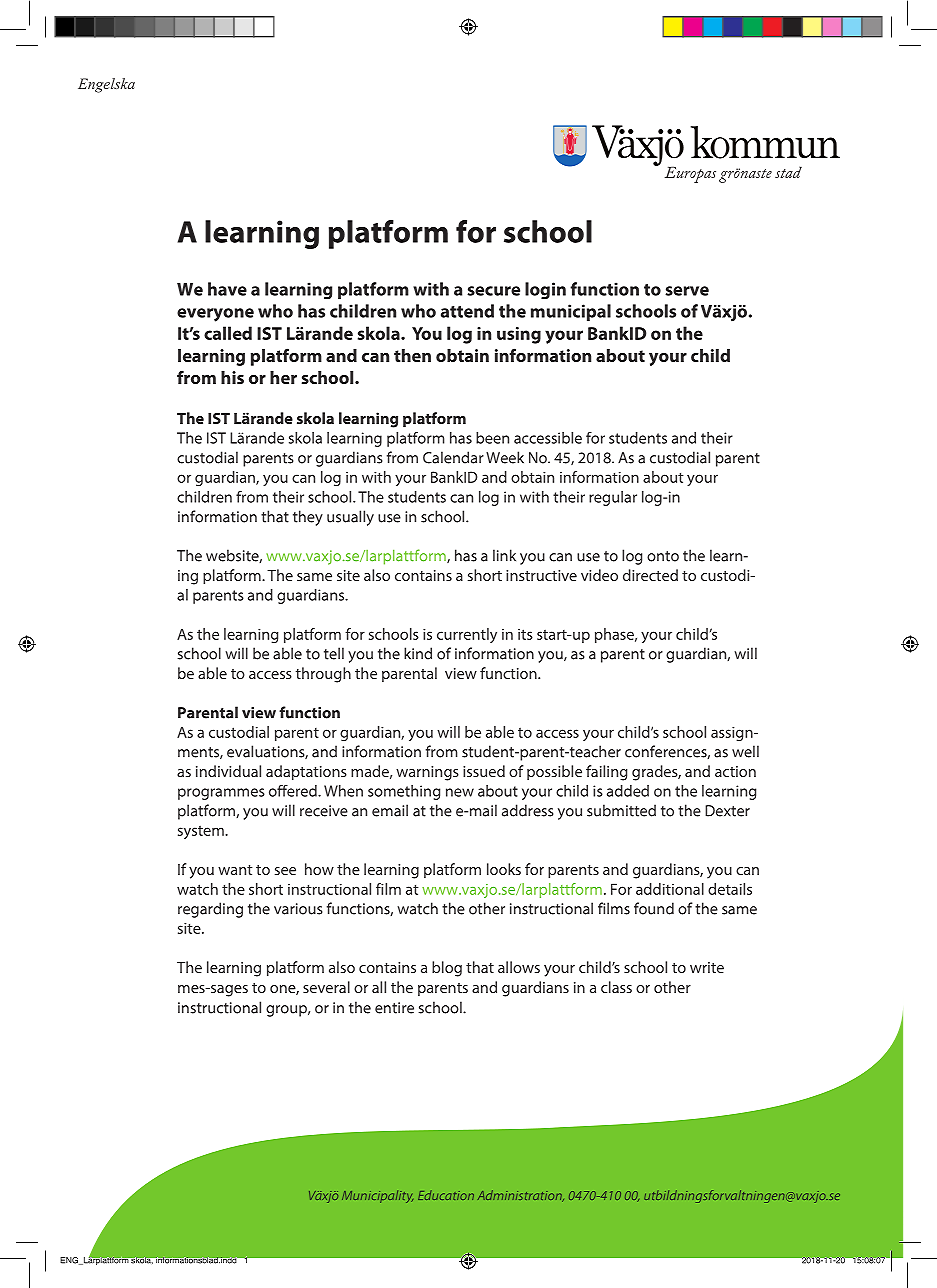  I want to click on serve, so click(687, 291).
